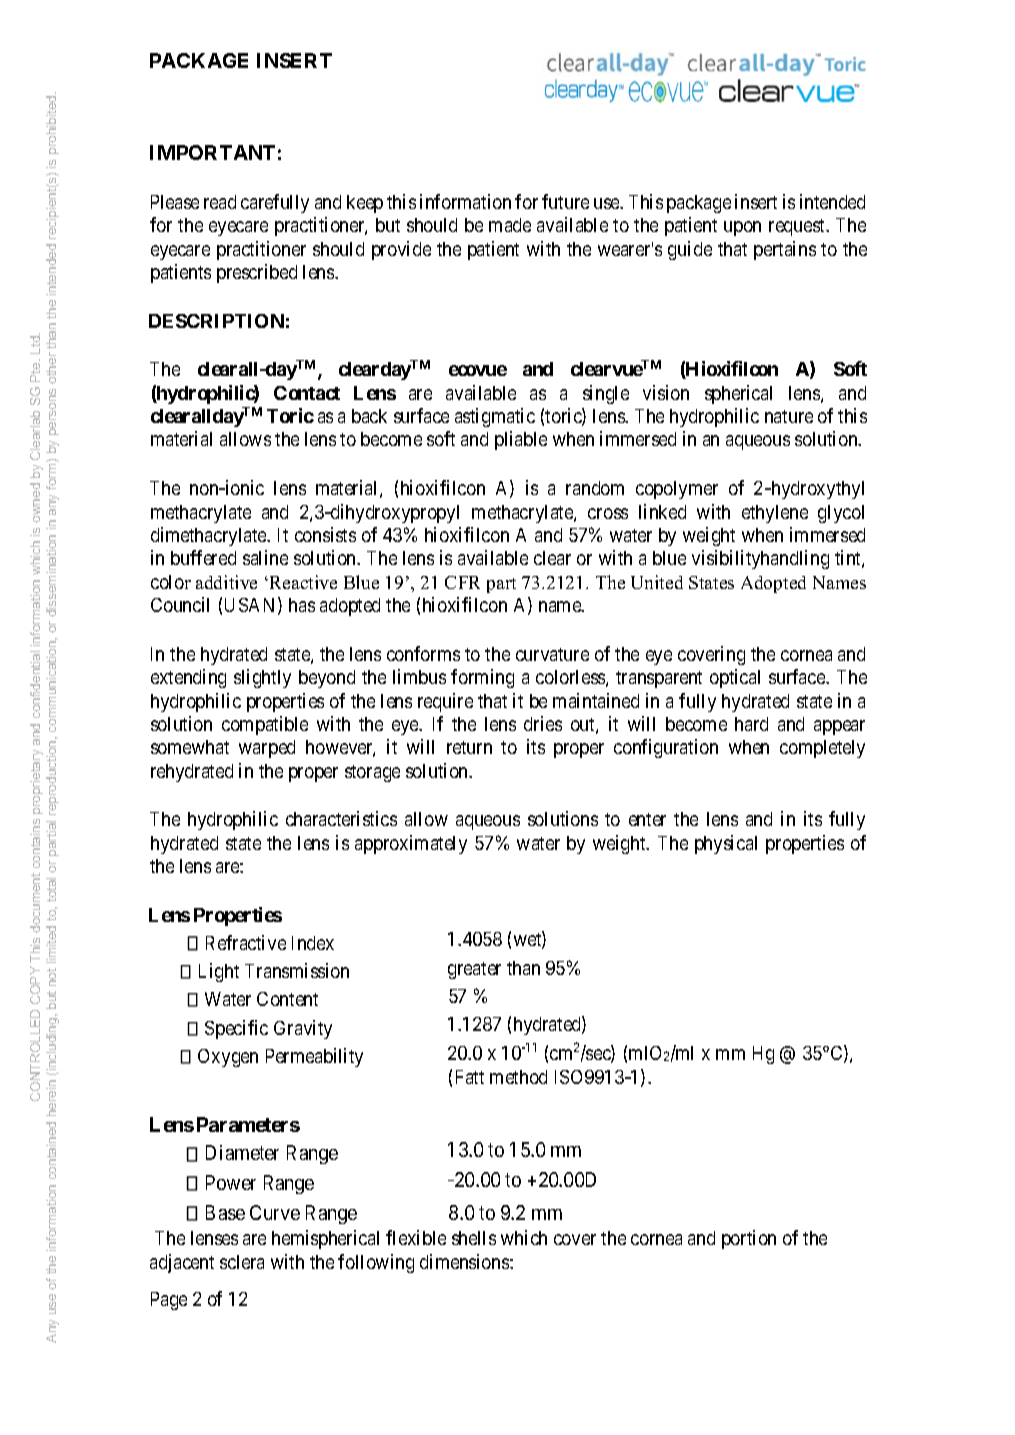 This screenshot has height=1435, width=1015. Describe the element at coordinates (265, 725) in the screenshot. I see `compatible` at that location.
